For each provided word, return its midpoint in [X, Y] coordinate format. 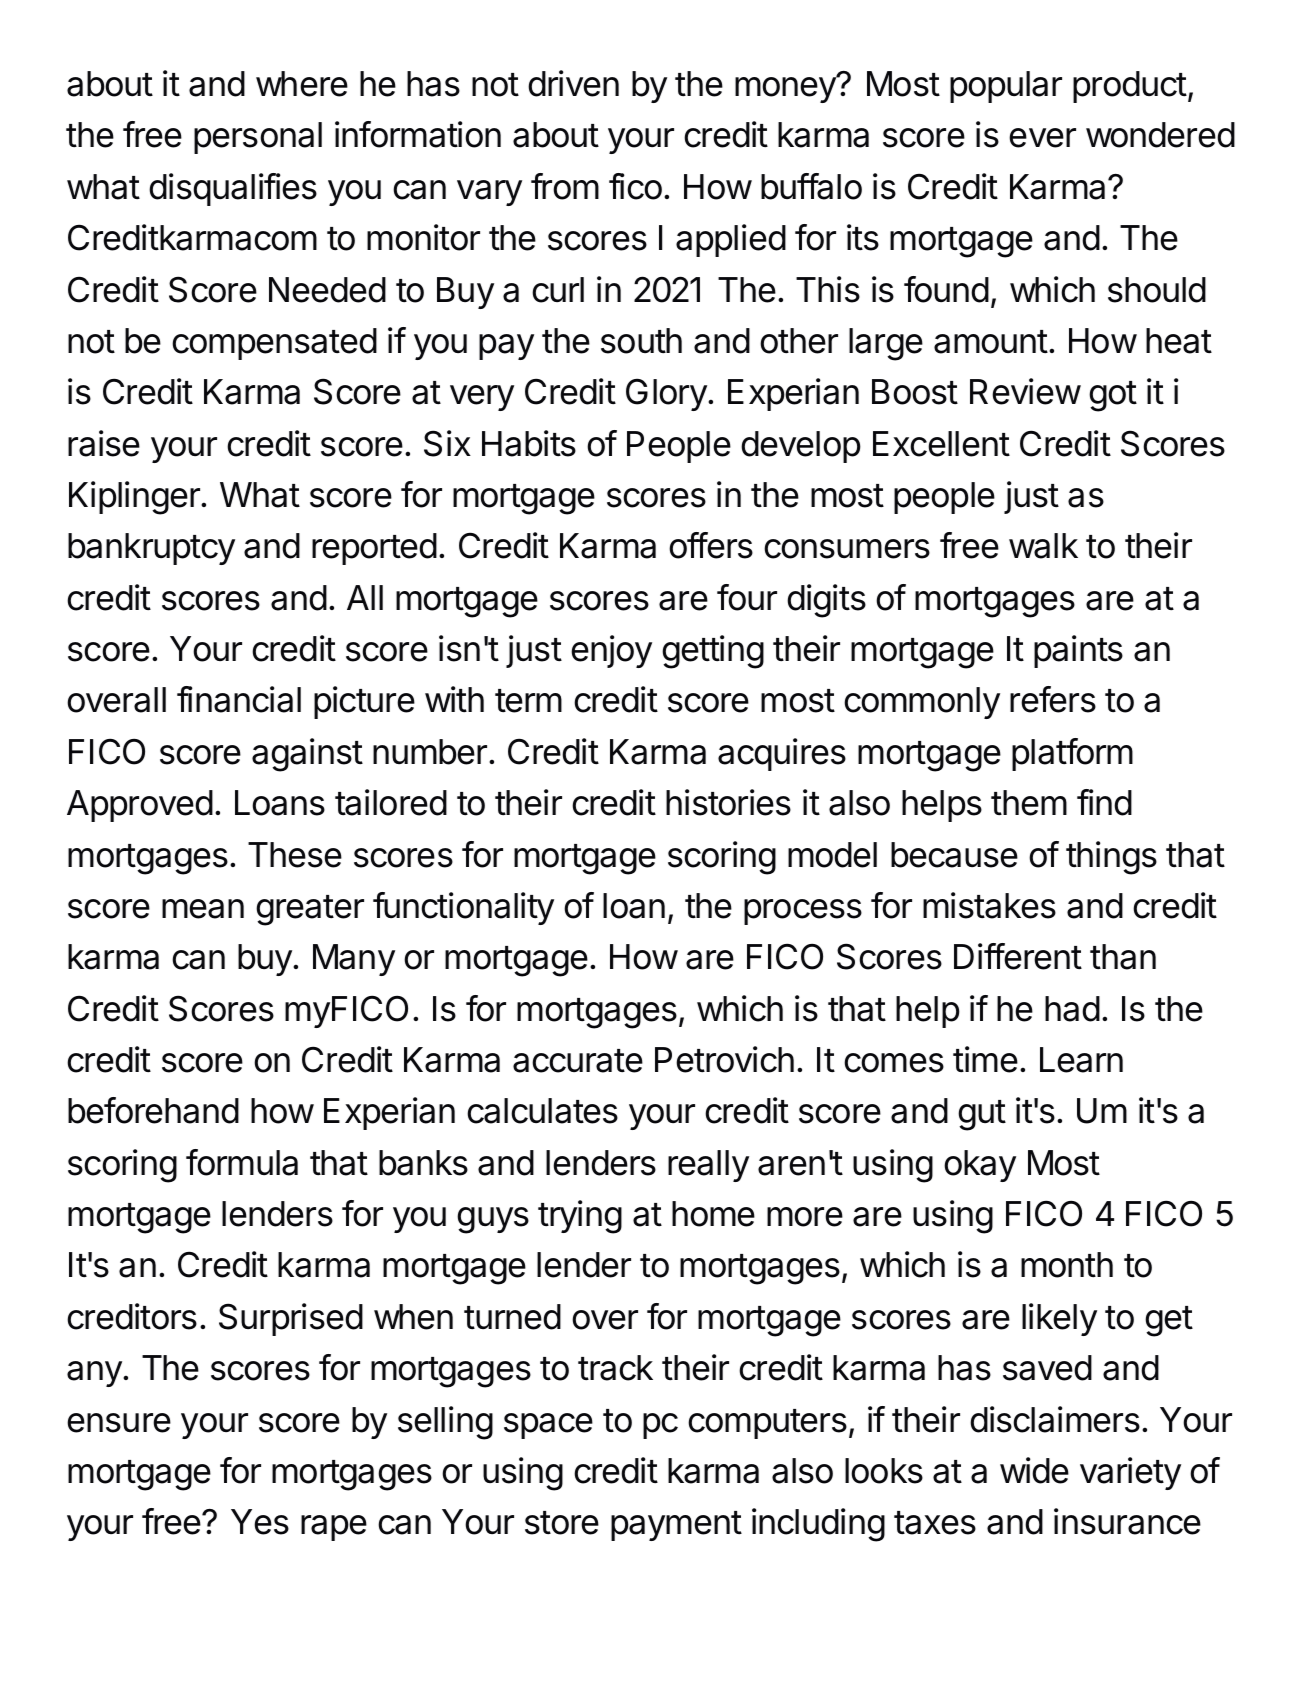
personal [258, 138]
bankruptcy [151, 549]
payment [676, 1526]
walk [1043, 546]
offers [711, 545]
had [1072, 1009]
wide [1034, 1470]
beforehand [153, 1110]
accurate [578, 1061]
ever [1042, 138]
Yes [260, 1522]
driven [573, 83]
